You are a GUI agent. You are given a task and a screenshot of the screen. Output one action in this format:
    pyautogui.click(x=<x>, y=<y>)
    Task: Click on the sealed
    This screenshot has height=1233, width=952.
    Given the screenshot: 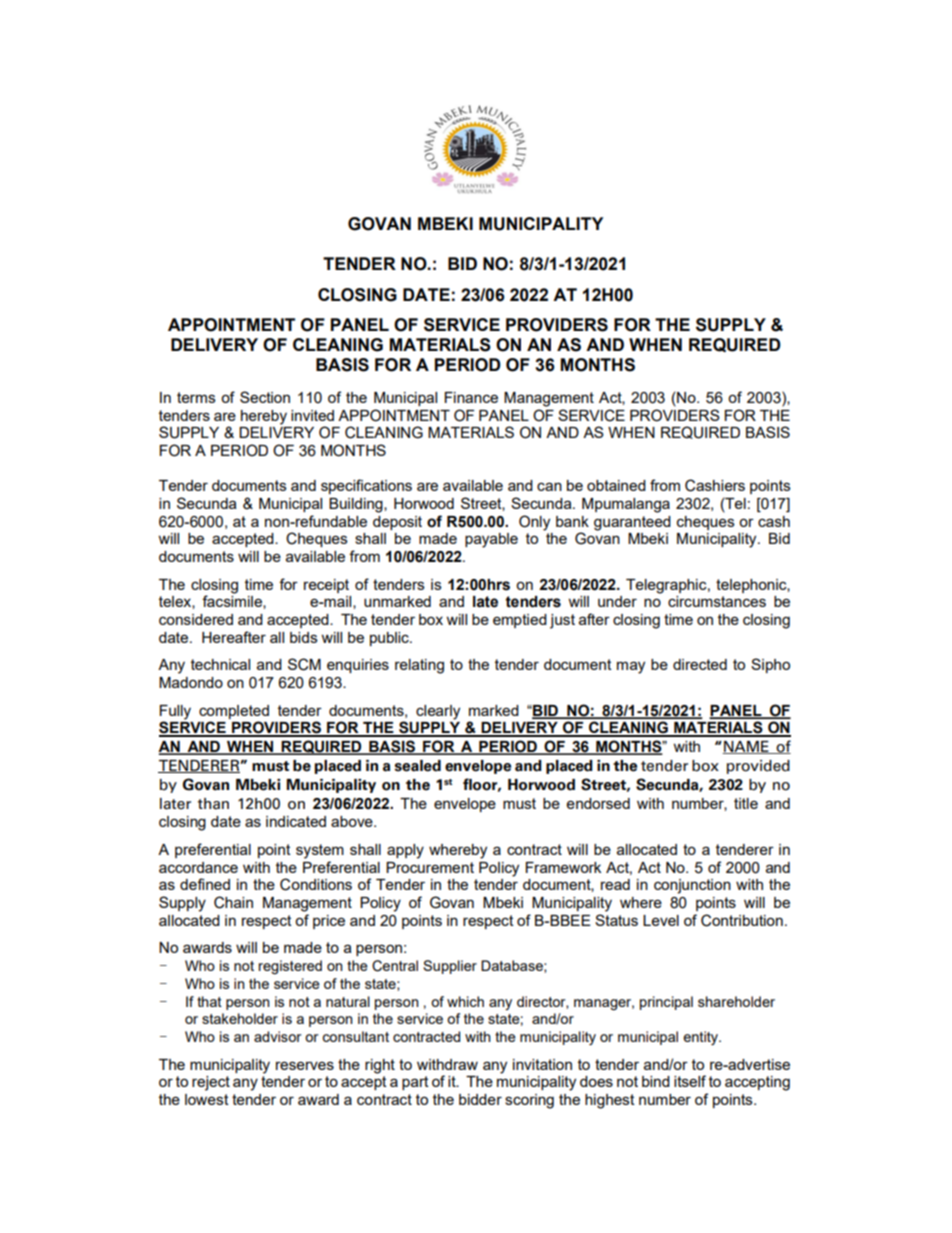 What is the action you would take?
    pyautogui.click(x=417, y=766)
